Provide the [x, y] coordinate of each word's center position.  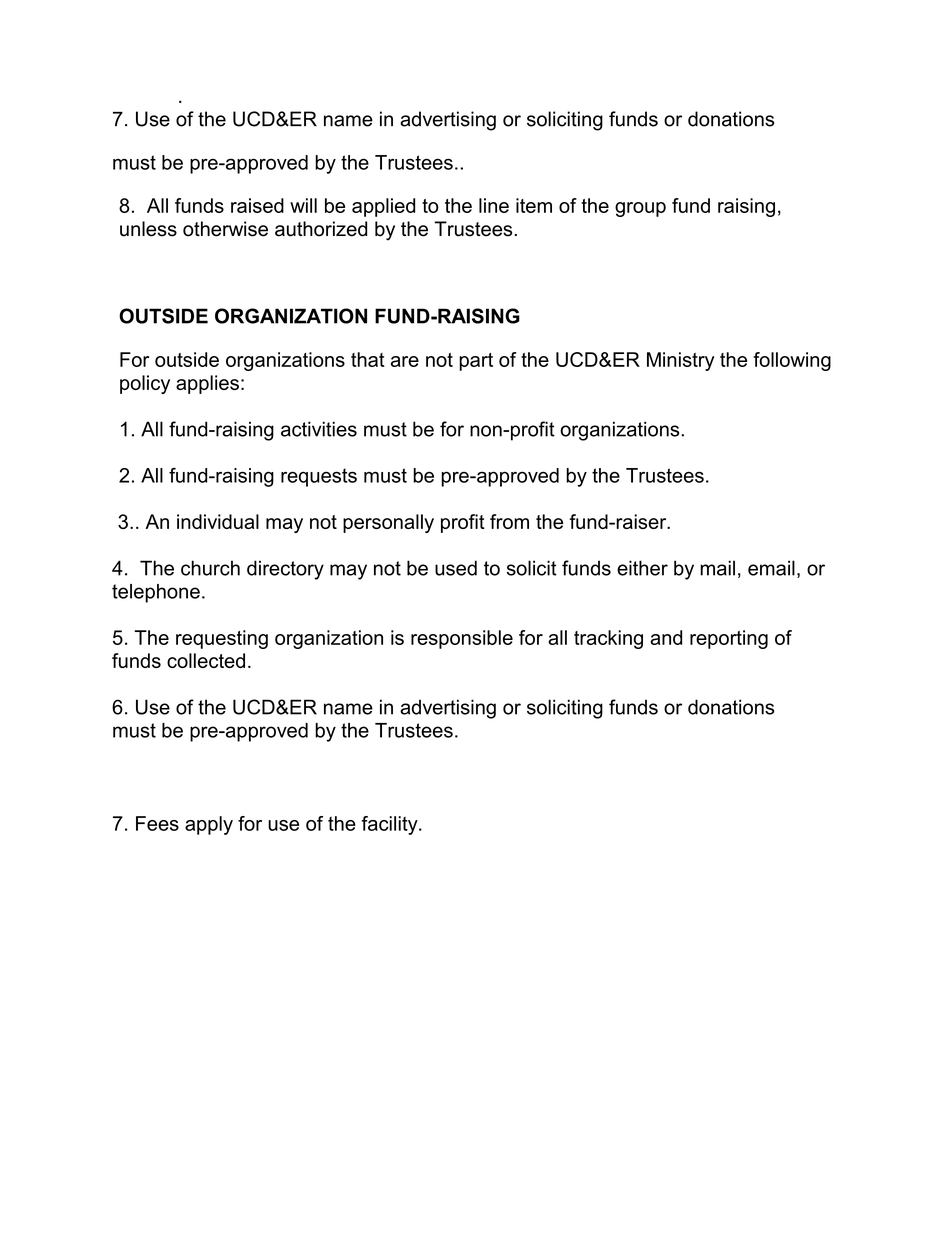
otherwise [225, 229]
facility [390, 825]
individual [218, 521]
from [509, 521]
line [494, 205]
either [642, 568]
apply [209, 825]
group [640, 209]
